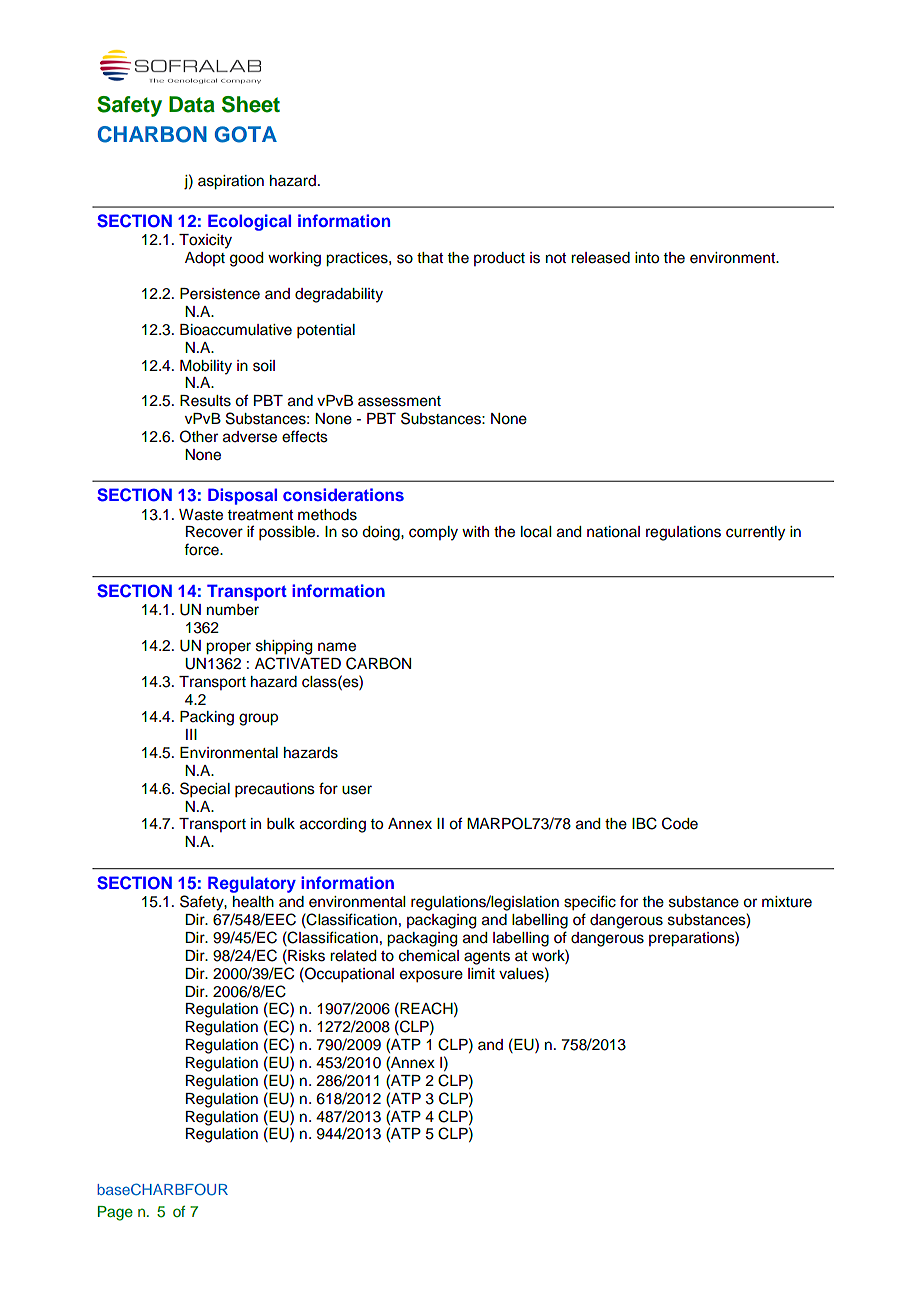  What do you see at coordinates (475, 531) in the document?
I see `with` at bounding box center [475, 531].
